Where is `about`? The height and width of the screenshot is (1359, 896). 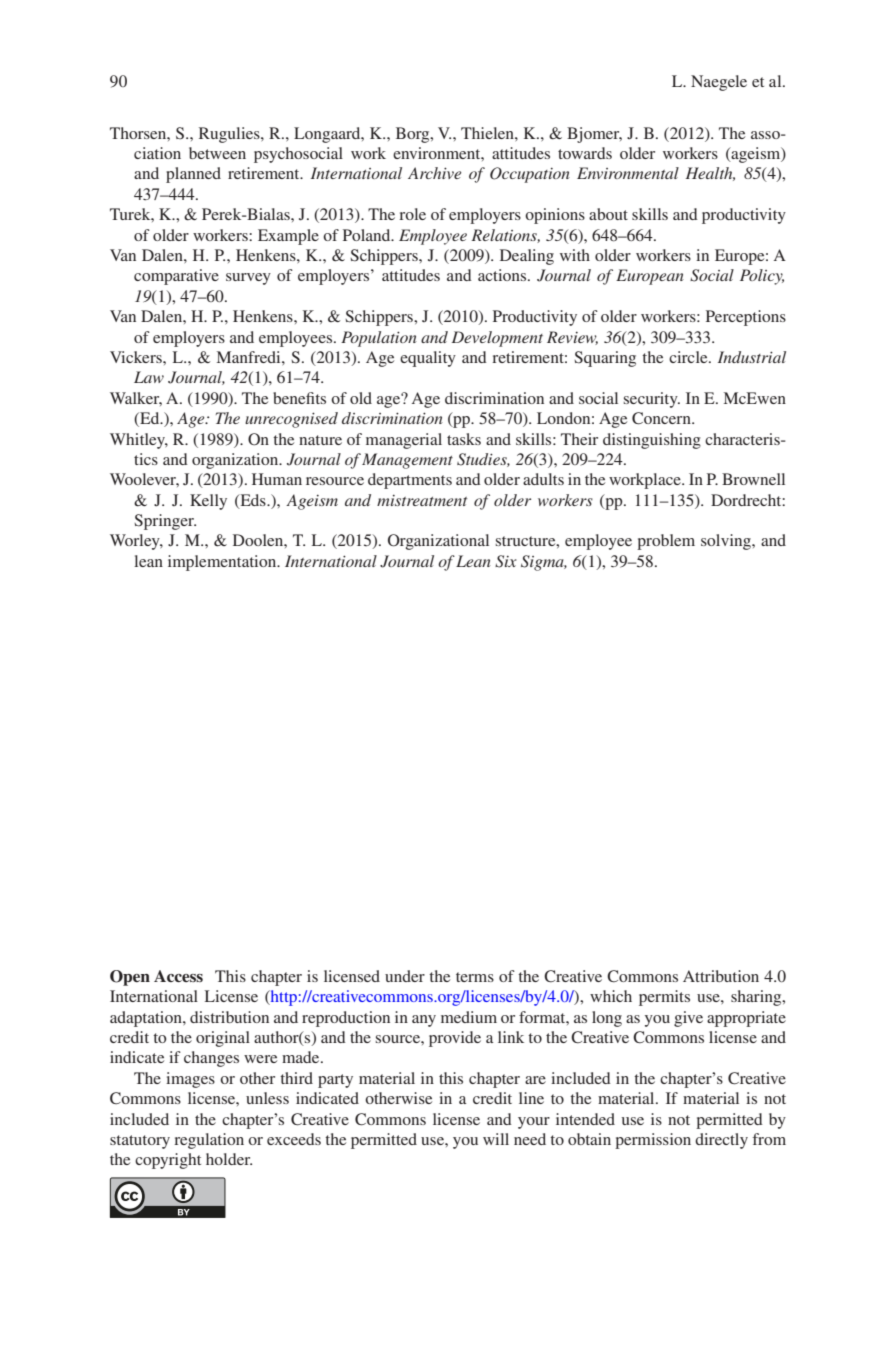
about is located at coordinates (608, 214).
